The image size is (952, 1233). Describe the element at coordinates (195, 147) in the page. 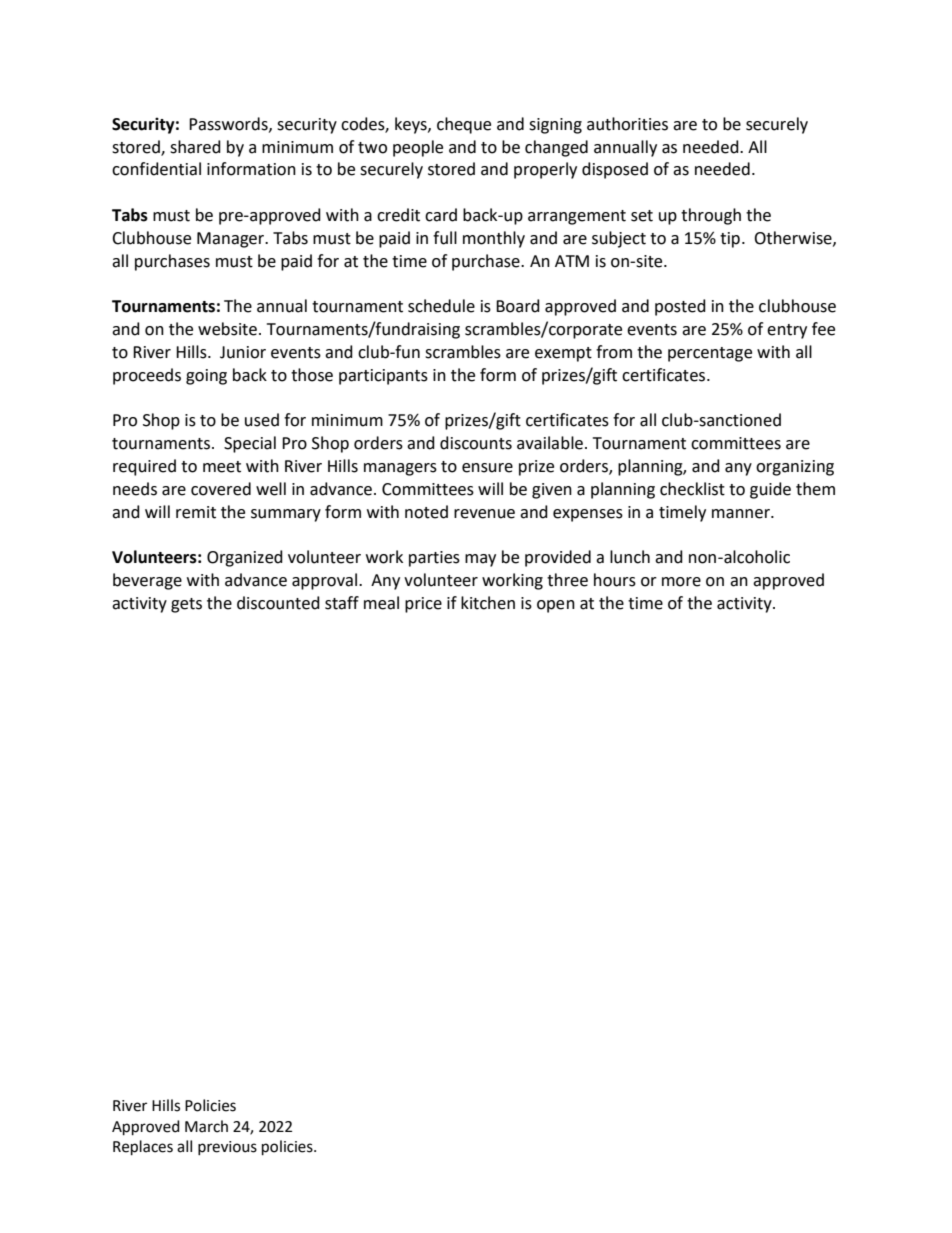

I see `shared` at that location.
